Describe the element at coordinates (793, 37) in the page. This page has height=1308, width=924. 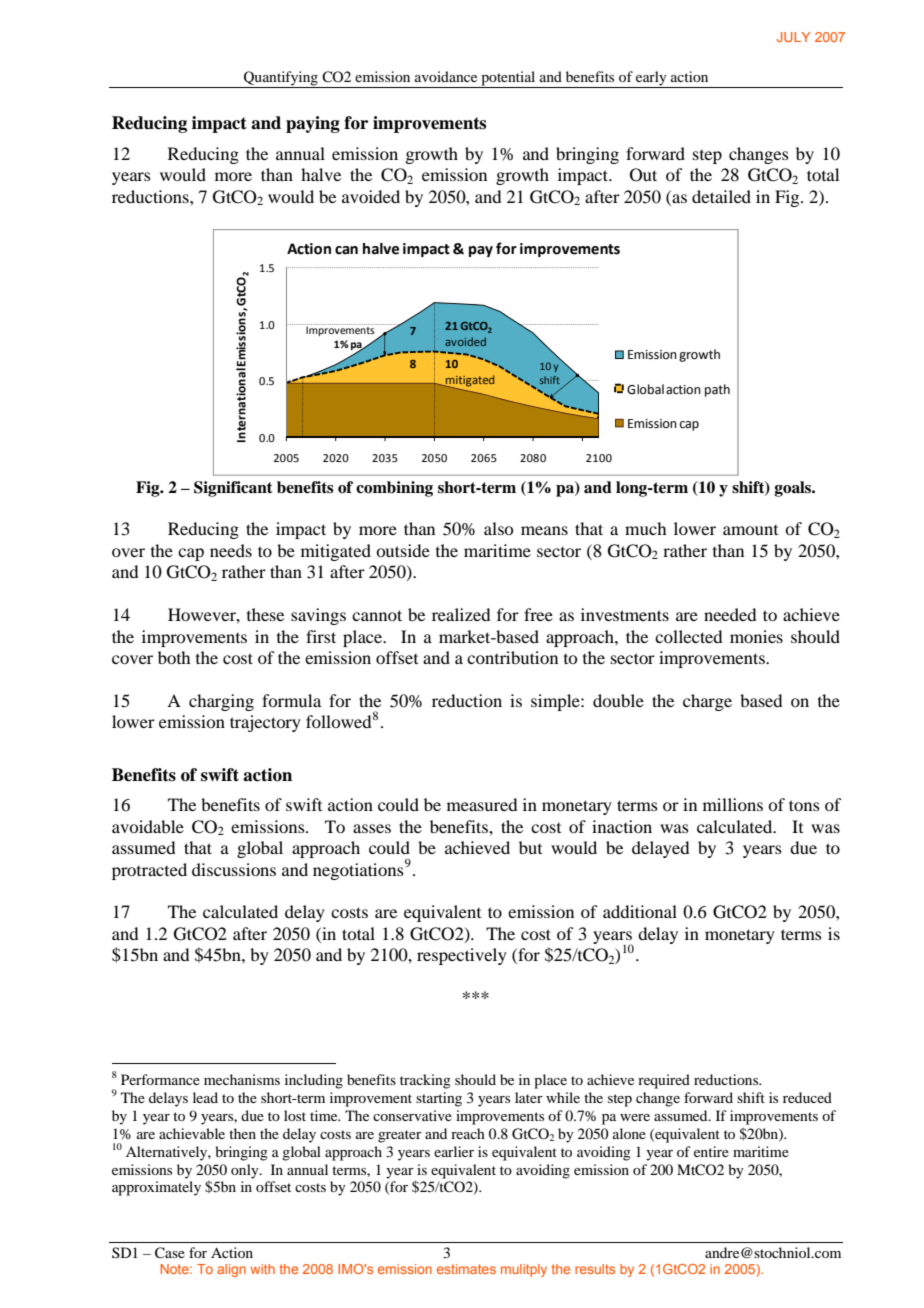
I see `JULY` at that location.
